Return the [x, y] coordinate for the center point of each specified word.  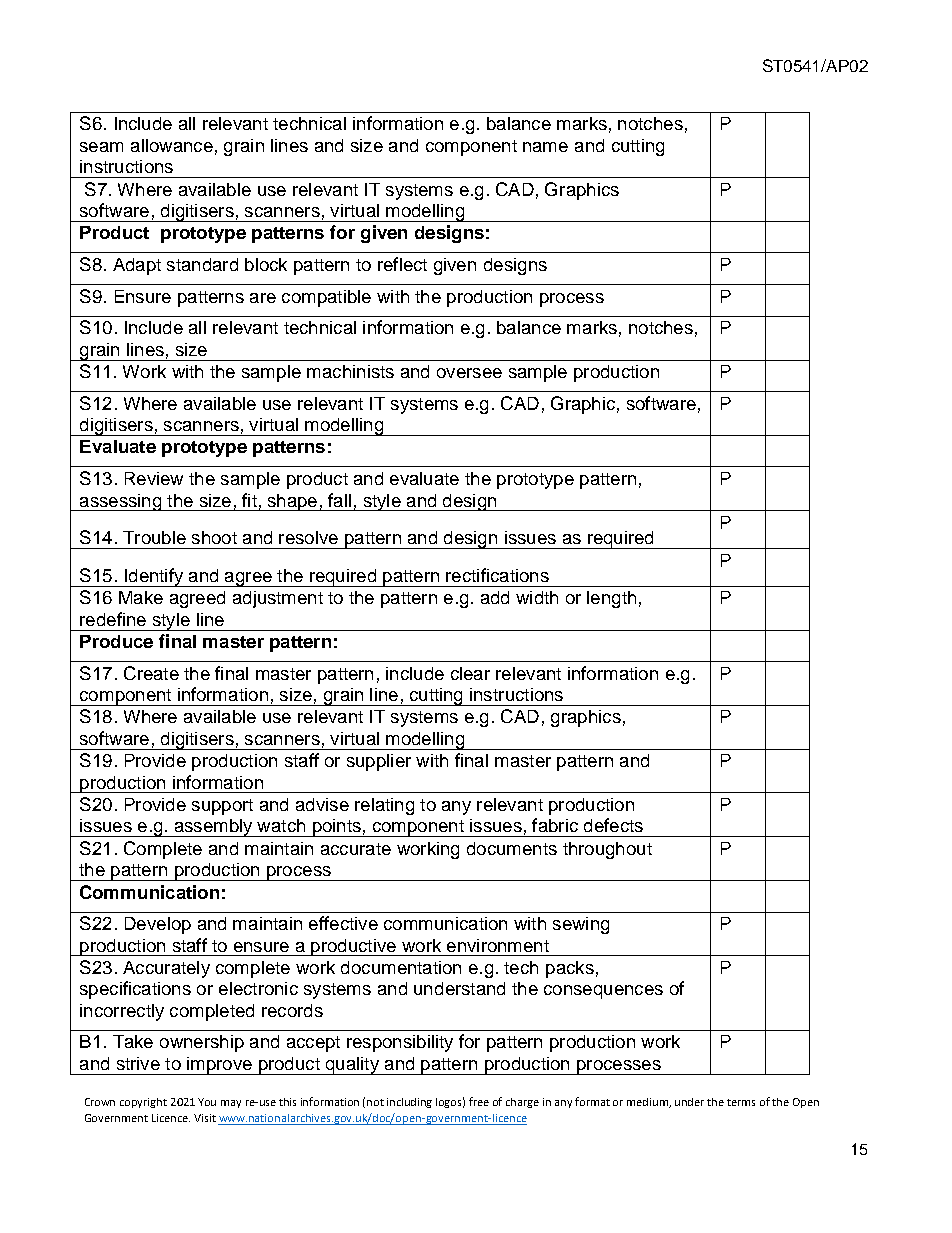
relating [384, 806]
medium [649, 1103]
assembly [213, 828]
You [207, 1102]
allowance [172, 145]
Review [154, 478]
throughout [607, 850]
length [611, 599]
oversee [469, 373]
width [537, 597]
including [409, 1103]
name [545, 147]
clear [470, 673]
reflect [402, 264]
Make [141, 597]
